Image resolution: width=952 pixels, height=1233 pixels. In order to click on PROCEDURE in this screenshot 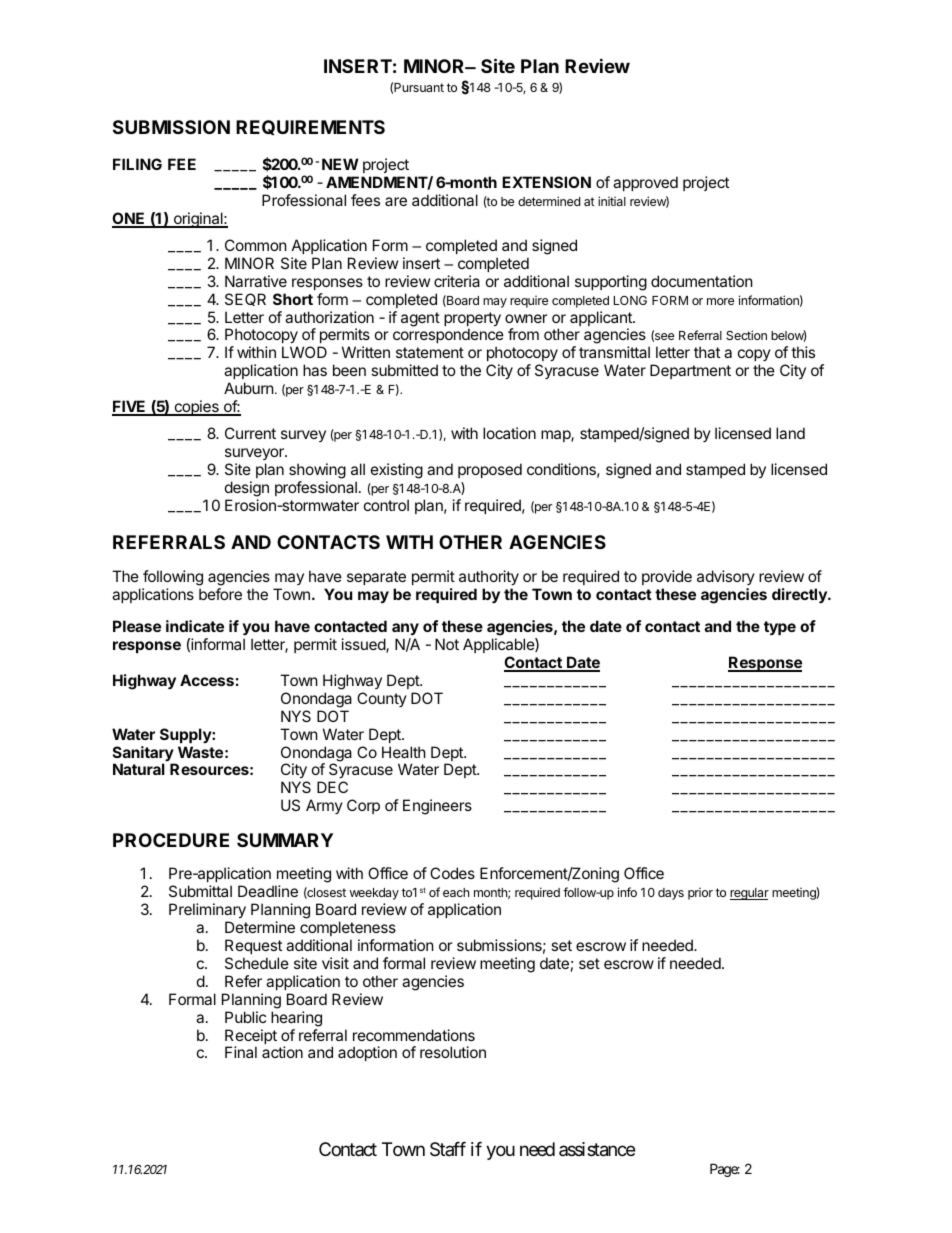, I will do `click(171, 840)`.
